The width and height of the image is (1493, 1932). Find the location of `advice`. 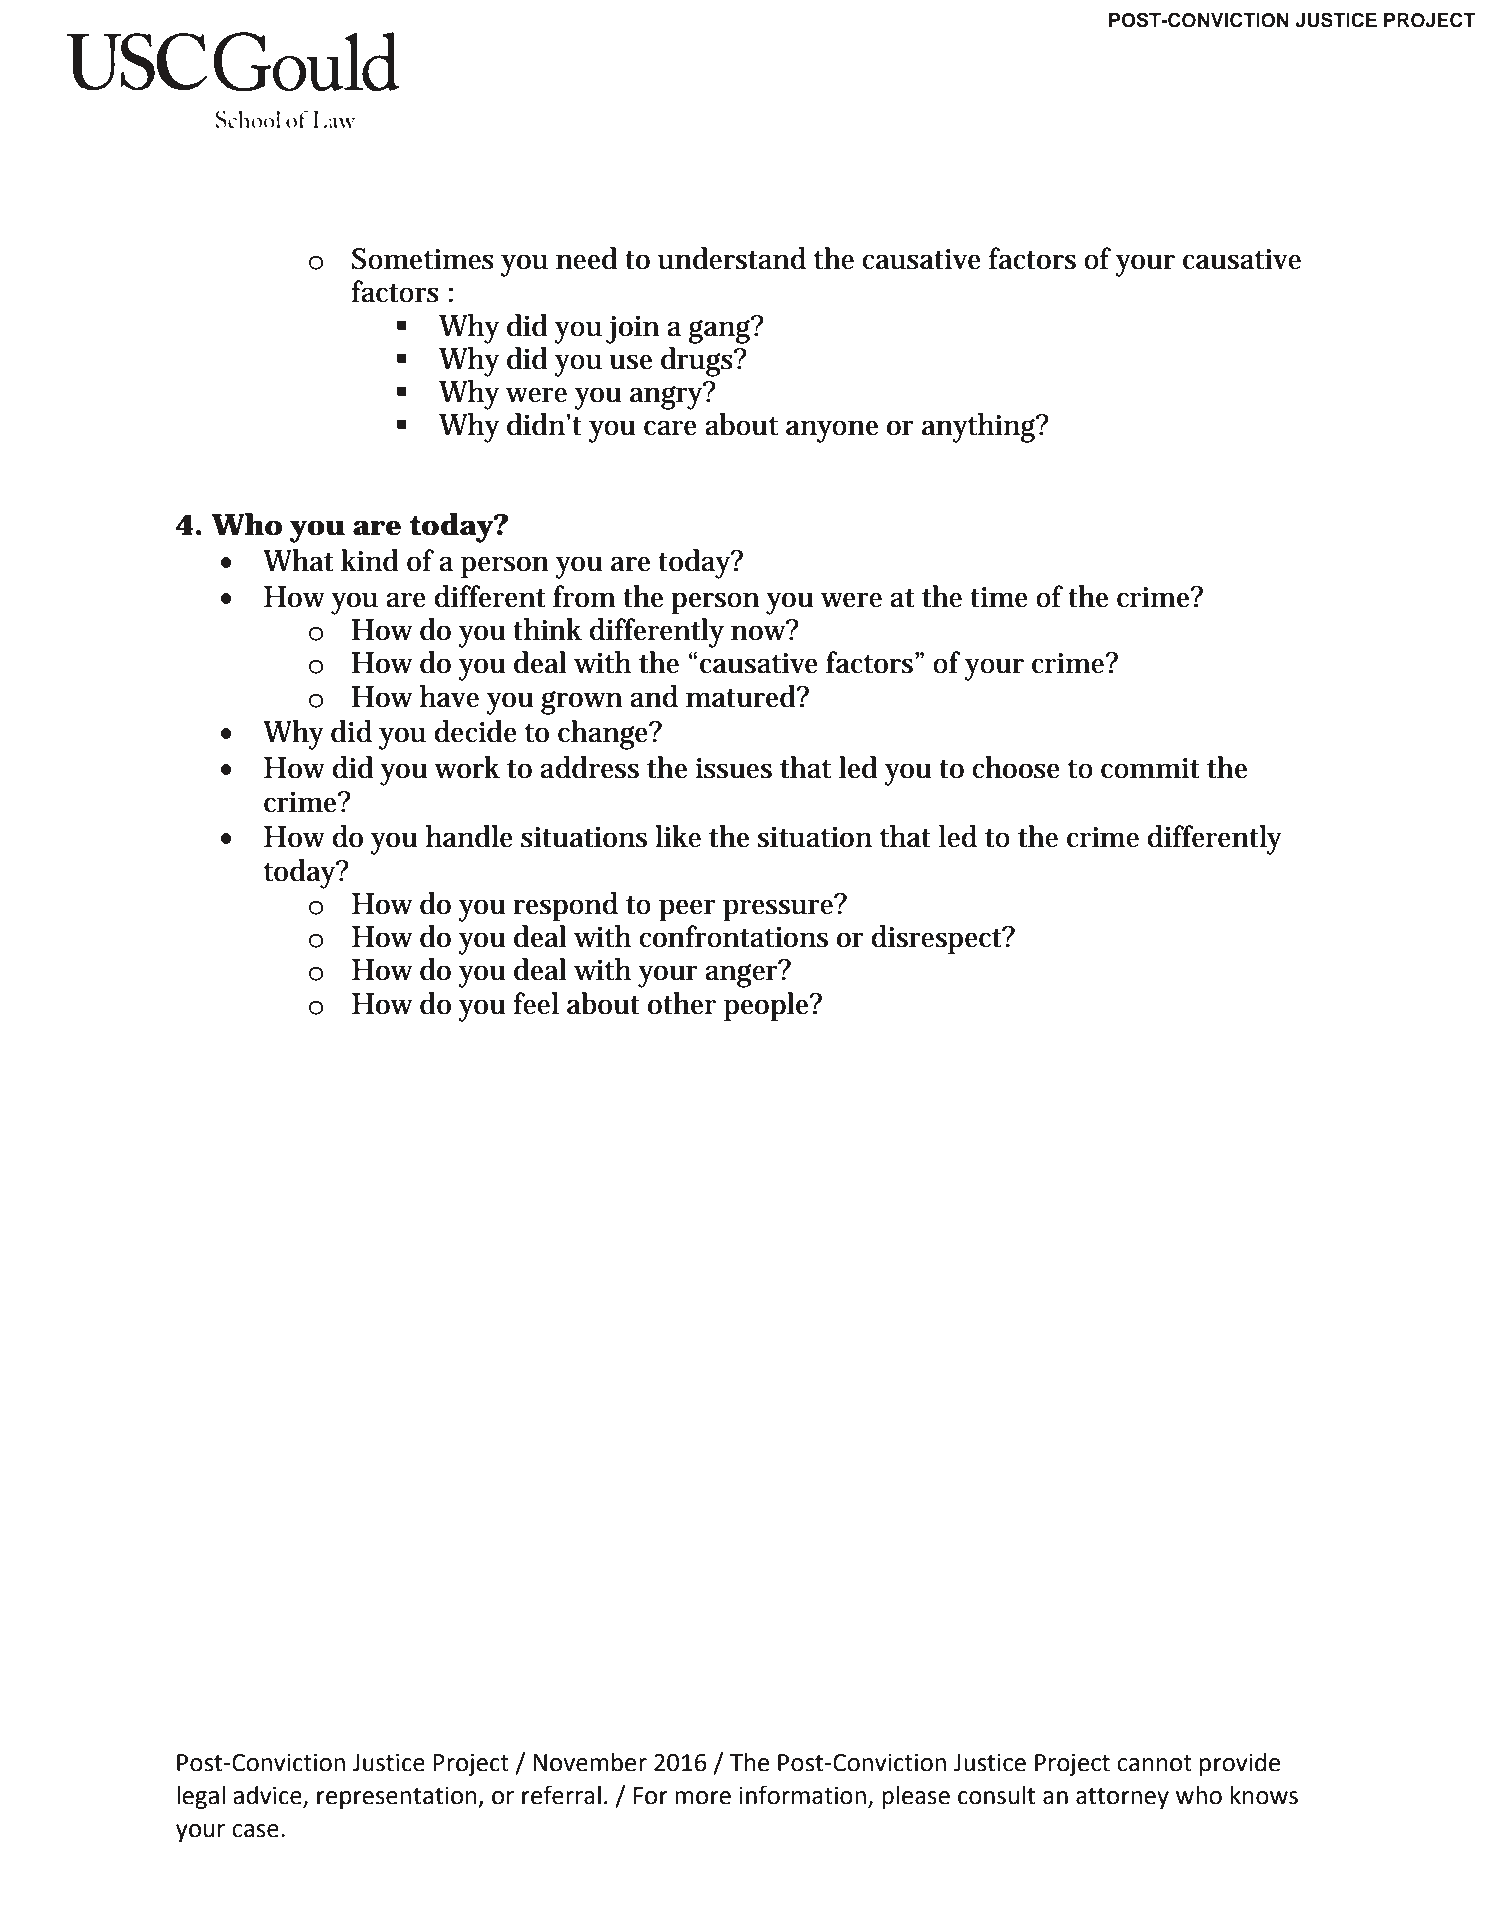

advice is located at coordinates (268, 1796).
